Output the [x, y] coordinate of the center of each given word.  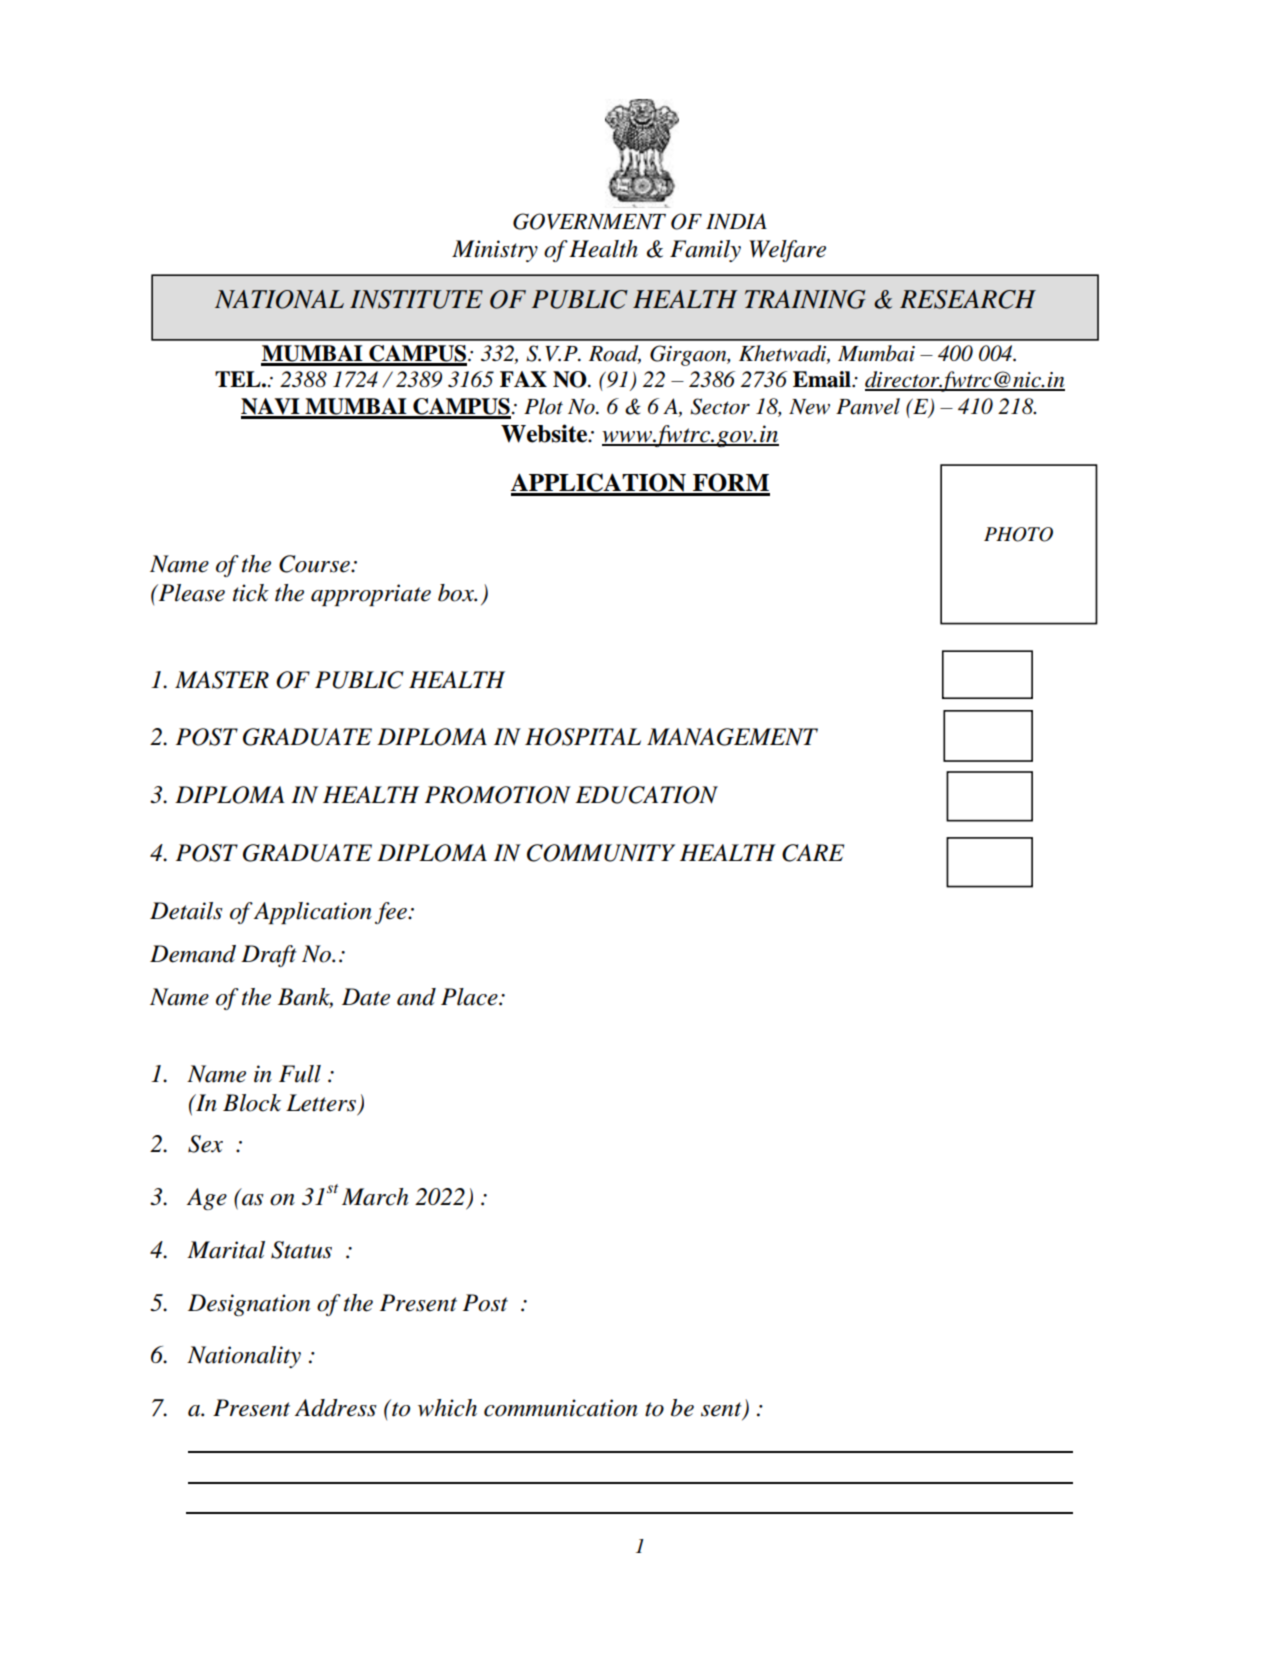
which [447, 1408]
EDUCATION [646, 795]
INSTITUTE [416, 299]
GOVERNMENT [589, 221]
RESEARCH [968, 299]
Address [336, 1408]
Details [186, 911]
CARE [813, 853]
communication [561, 1408]
